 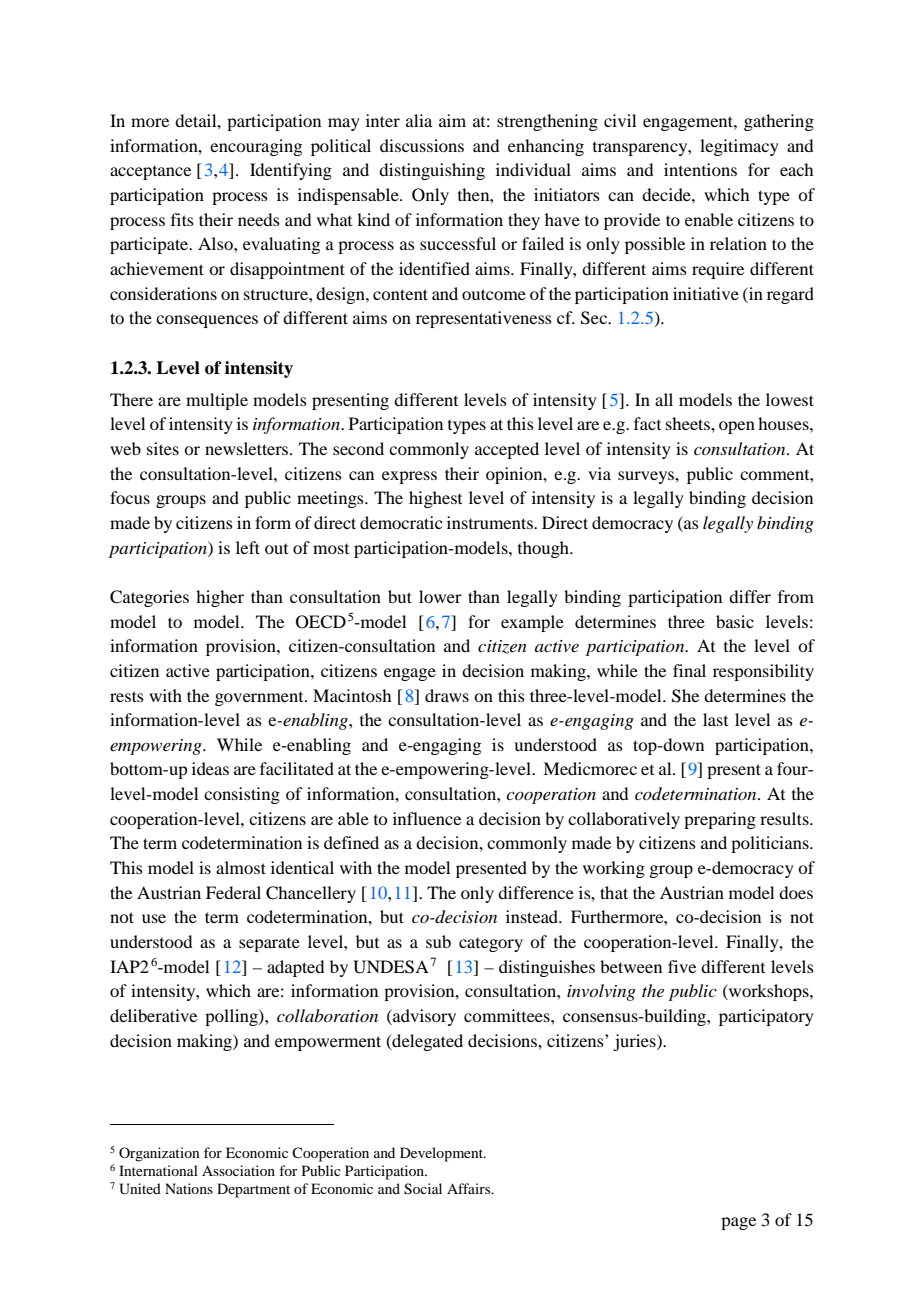 What do you see at coordinates (447, 695) in the image?
I see `draws` at bounding box center [447, 695].
